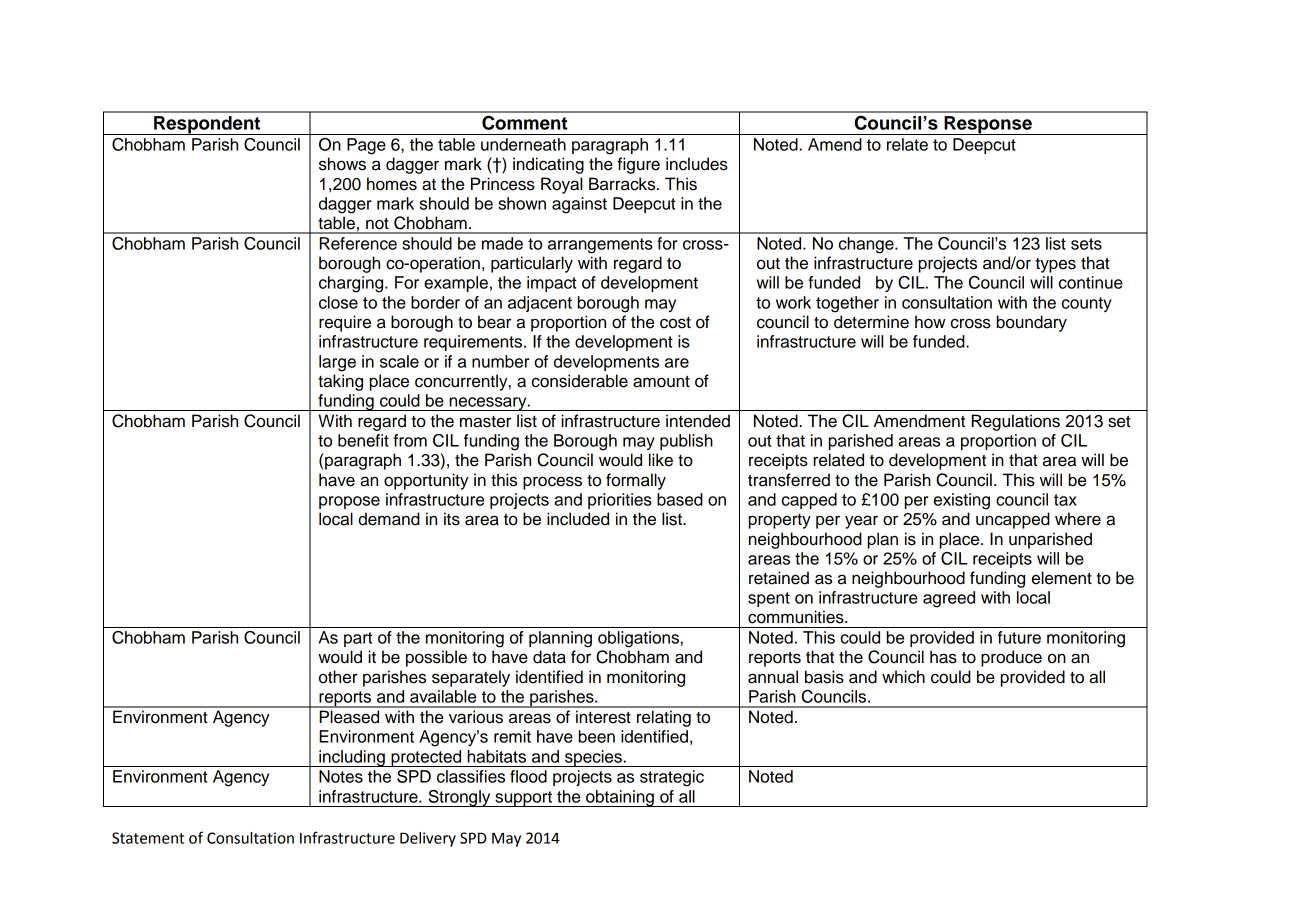 The image size is (1308, 924). Describe the element at coordinates (636, 481) in the screenshot. I see `formally` at that location.
